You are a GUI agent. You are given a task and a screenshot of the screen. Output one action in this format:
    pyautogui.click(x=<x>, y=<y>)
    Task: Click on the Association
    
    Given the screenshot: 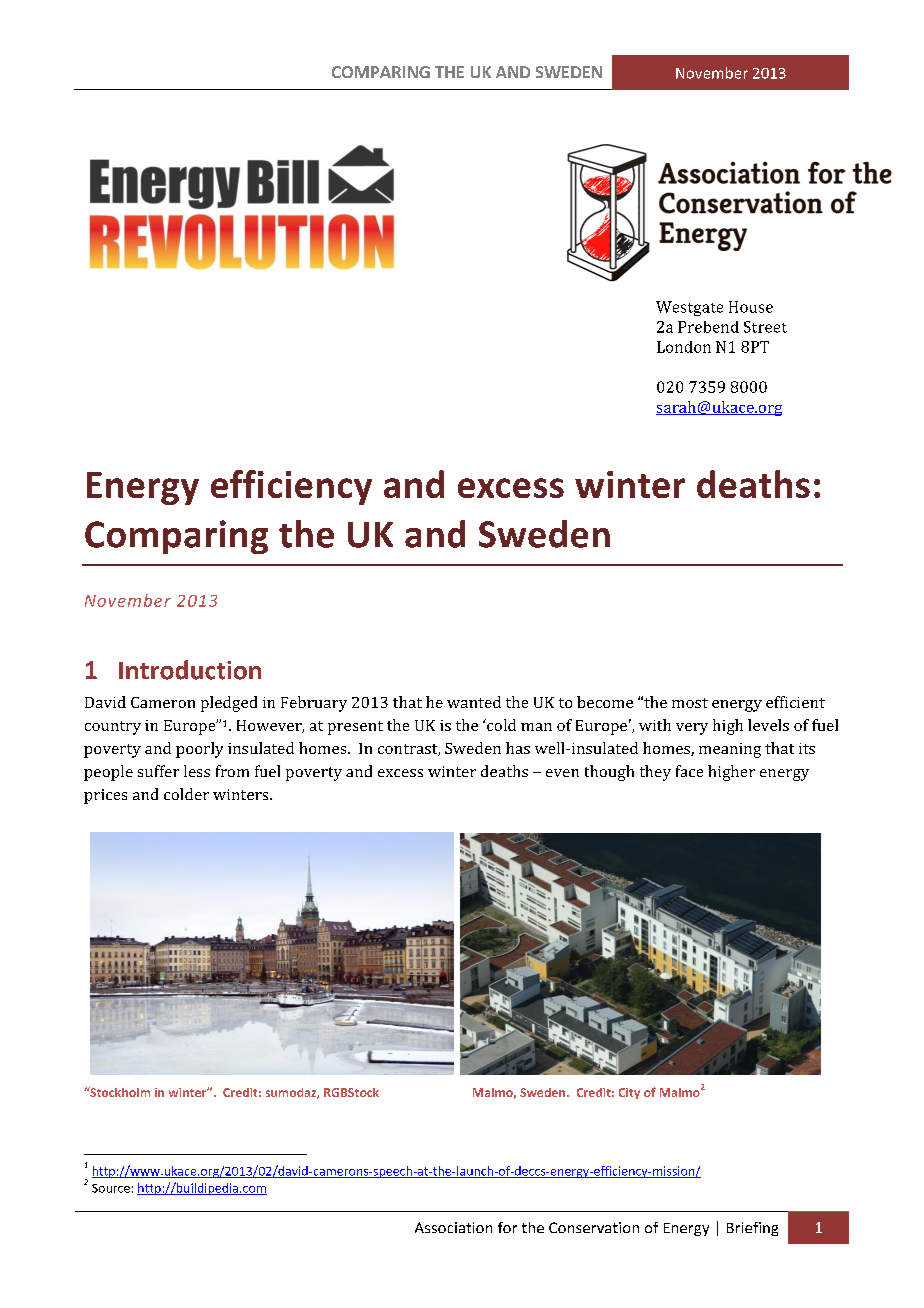 What is the action you would take?
    pyautogui.click(x=453, y=1227)
